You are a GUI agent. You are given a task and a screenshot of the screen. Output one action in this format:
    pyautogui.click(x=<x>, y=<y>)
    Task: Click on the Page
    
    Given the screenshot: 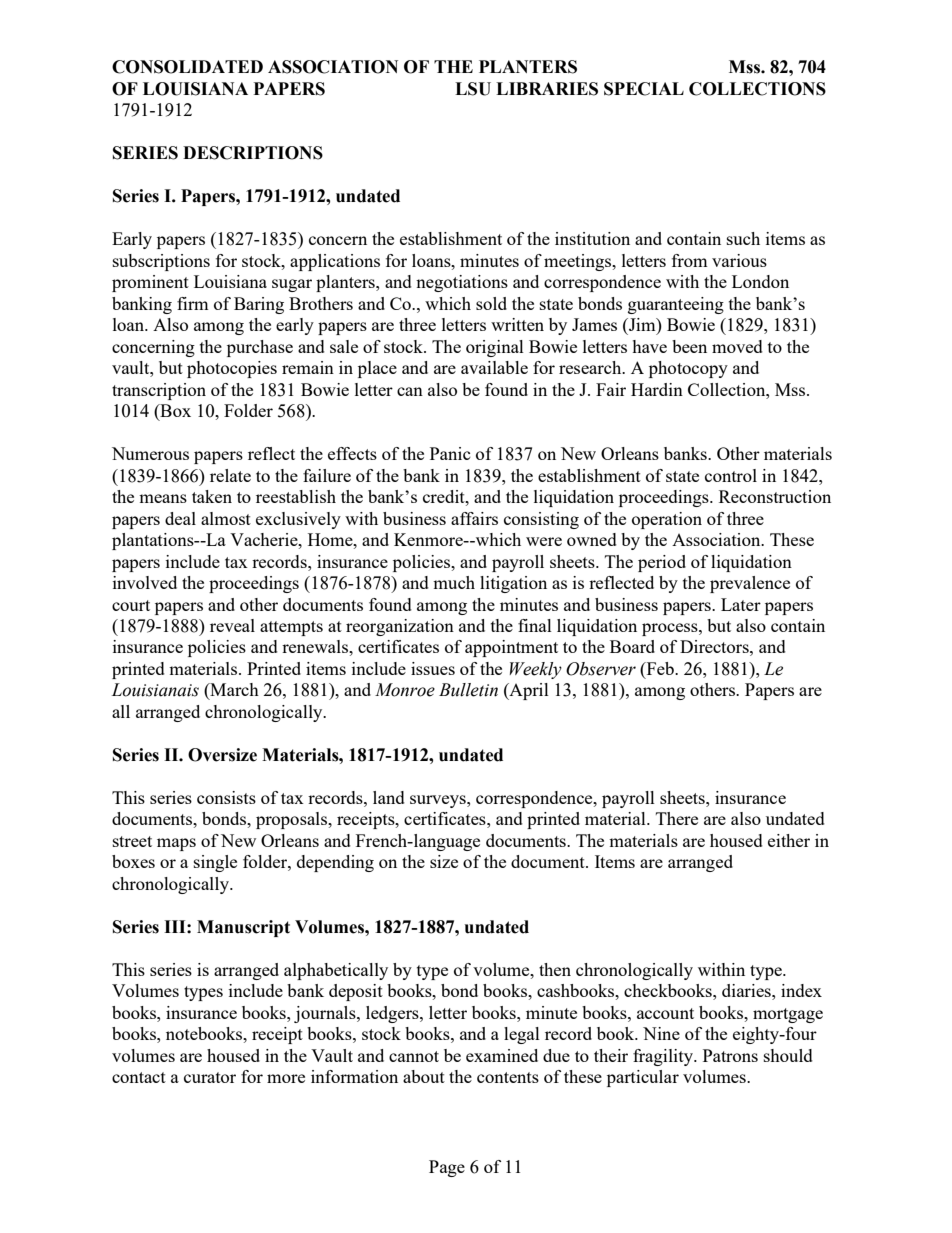 What is the action you would take?
    pyautogui.click(x=447, y=1168)
